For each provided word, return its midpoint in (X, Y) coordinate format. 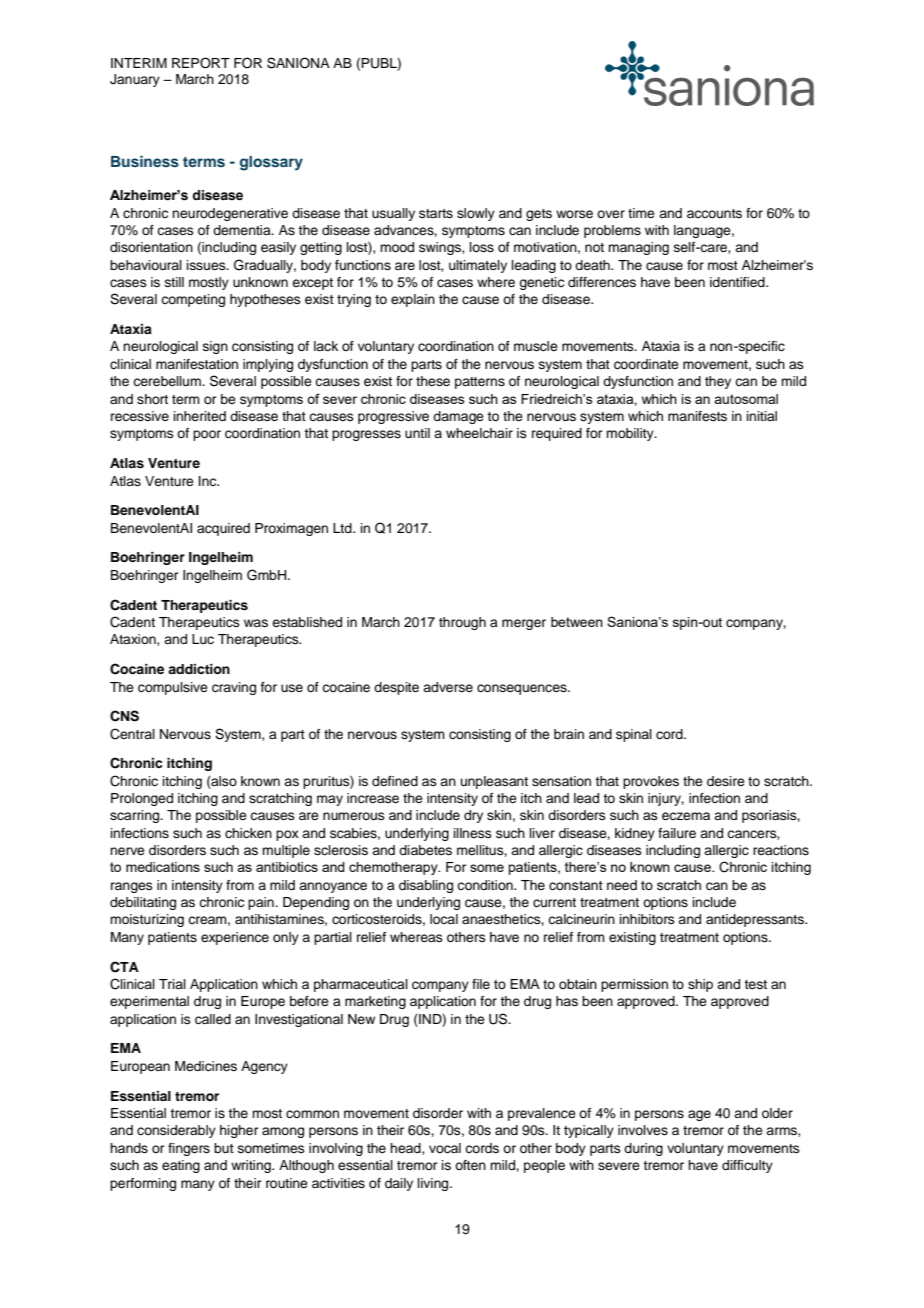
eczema (686, 816)
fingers (189, 1149)
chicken (248, 833)
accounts (714, 213)
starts (436, 213)
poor (207, 435)
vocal (445, 1148)
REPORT (201, 63)
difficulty (747, 1166)
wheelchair (479, 433)
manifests (697, 416)
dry (473, 816)
